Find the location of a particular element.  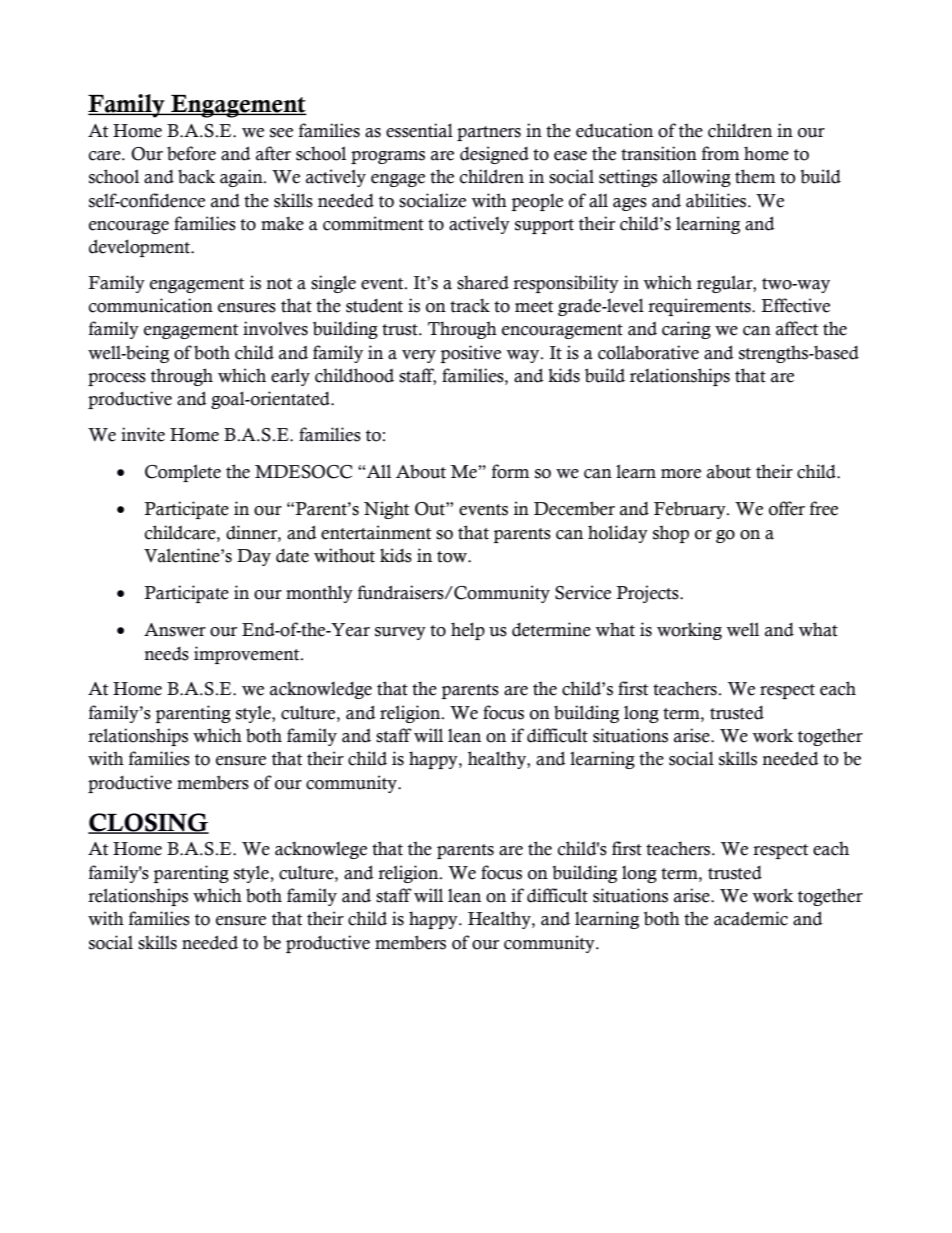

before is located at coordinates (191, 153).
